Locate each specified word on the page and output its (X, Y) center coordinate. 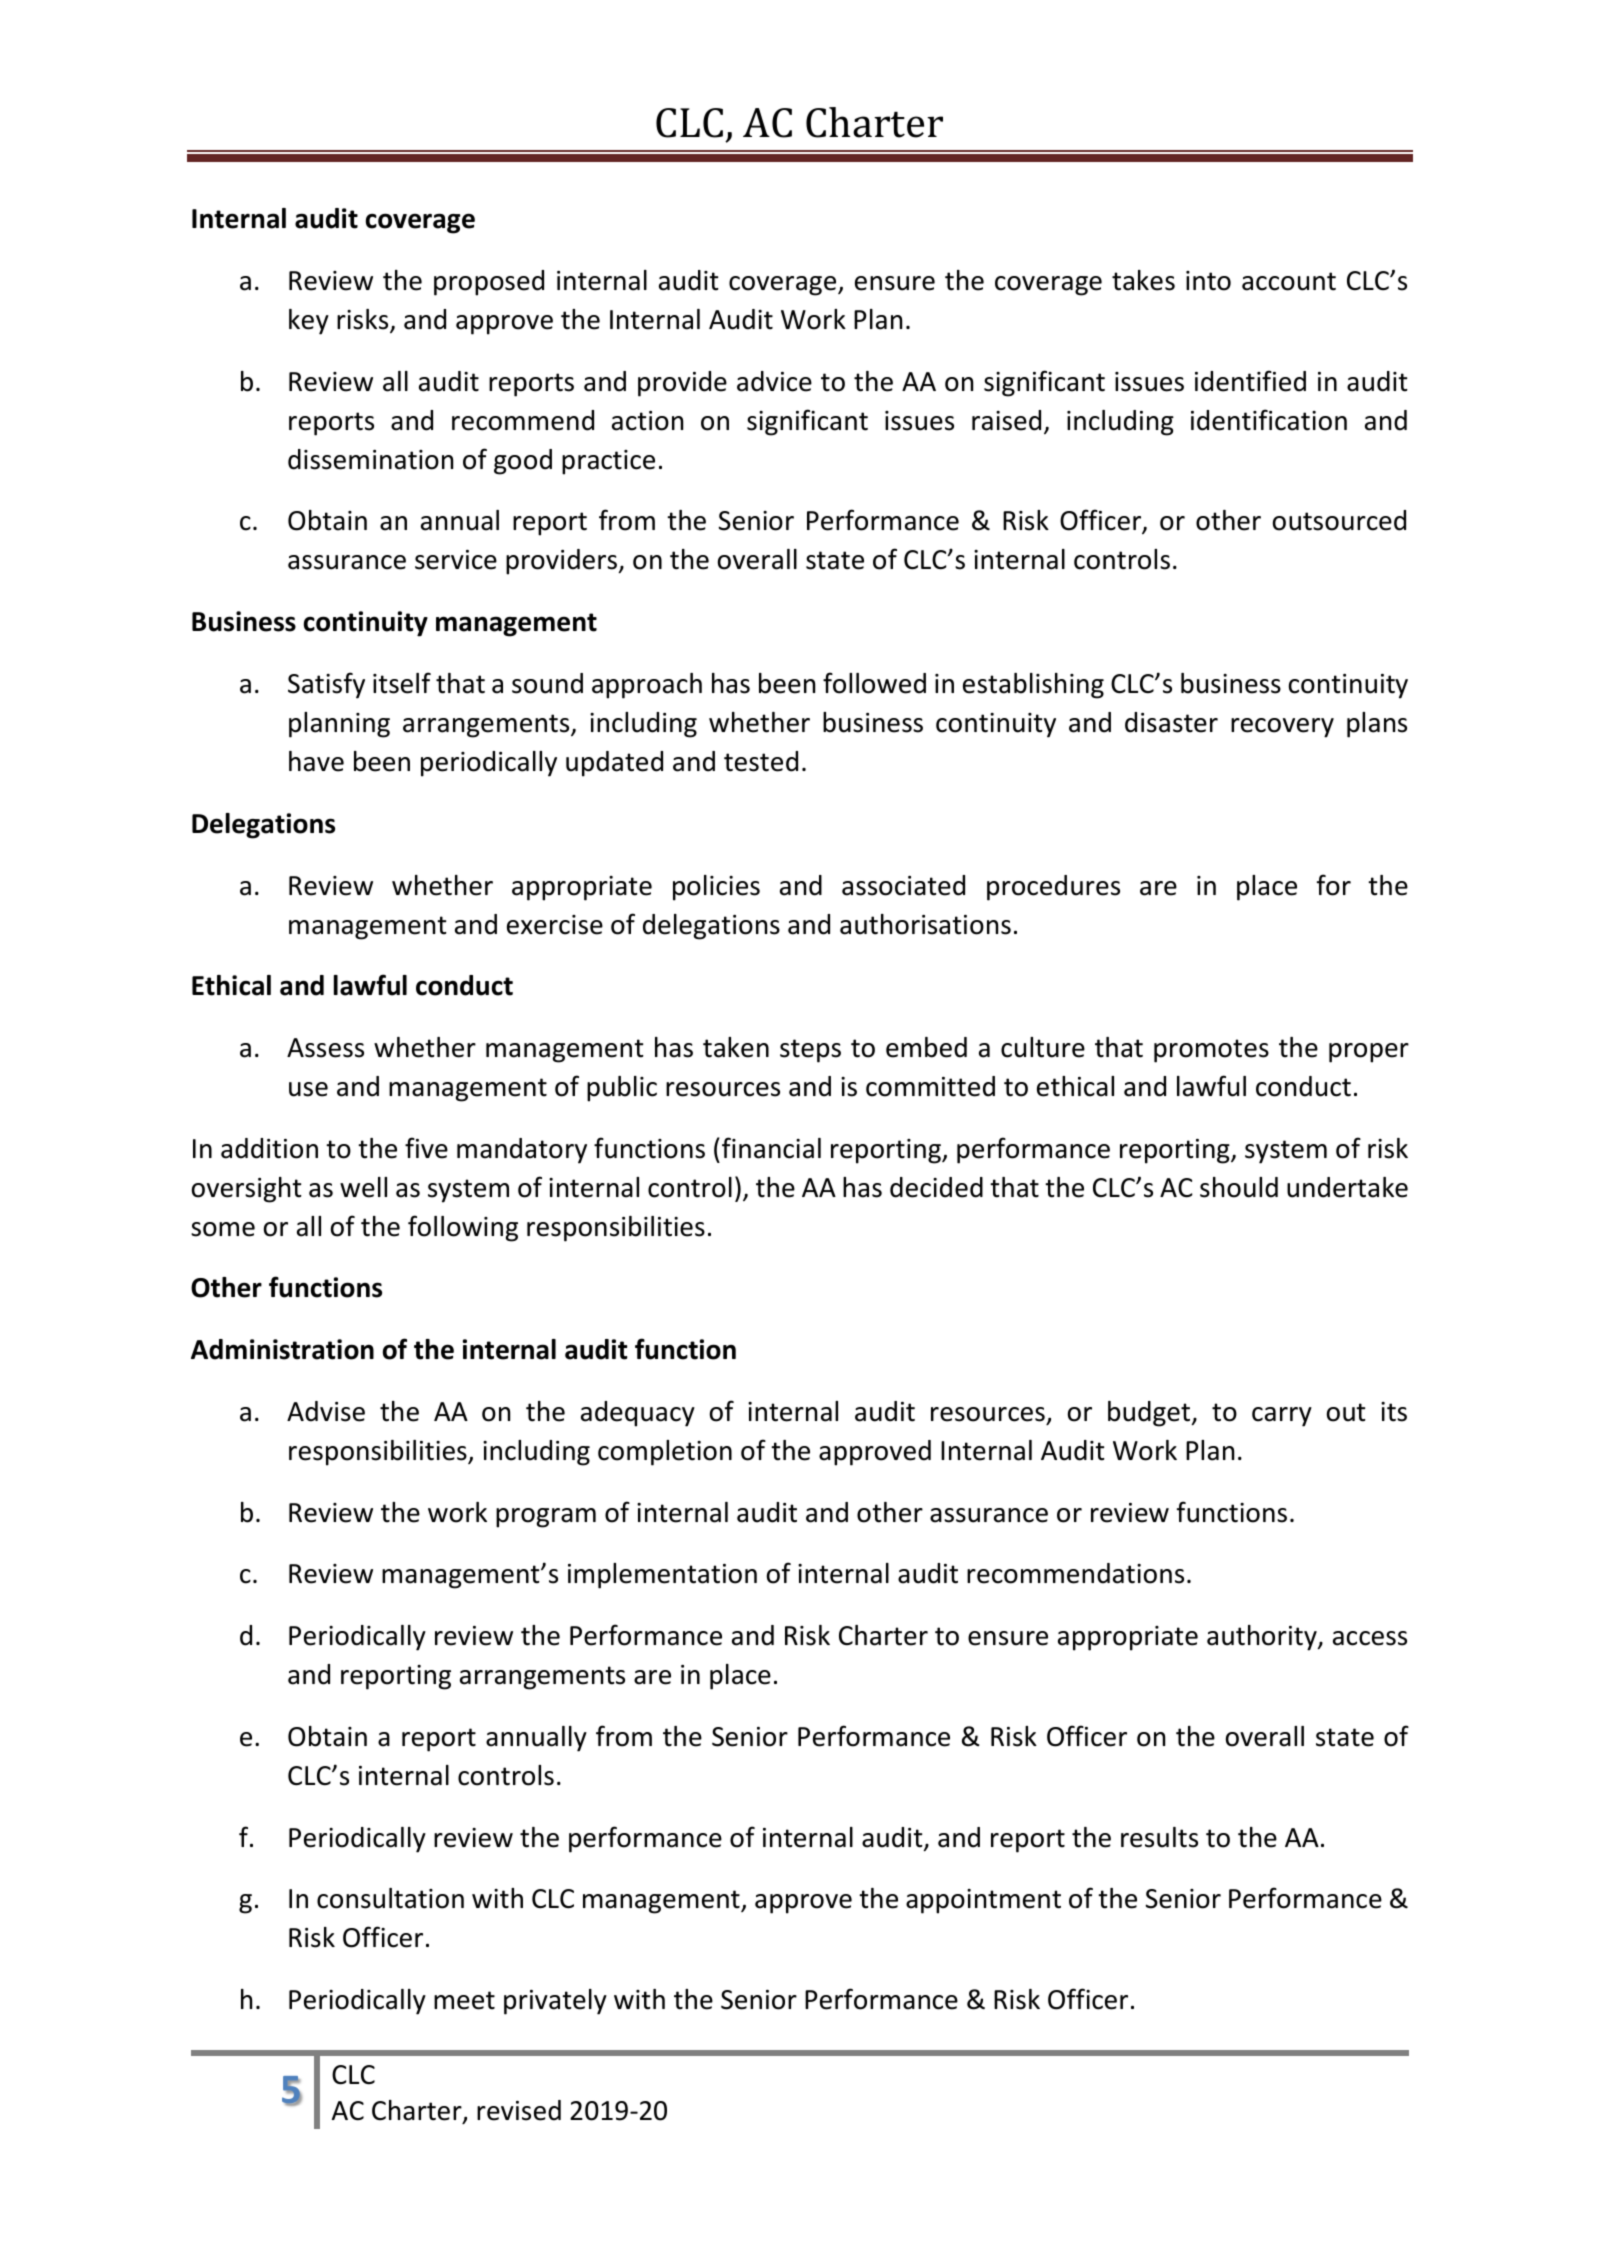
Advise (326, 1411)
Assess (325, 1048)
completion (665, 1453)
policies (716, 888)
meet (464, 2000)
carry (1282, 1417)
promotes (1211, 1051)
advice (774, 381)
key (309, 322)
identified (1250, 381)
